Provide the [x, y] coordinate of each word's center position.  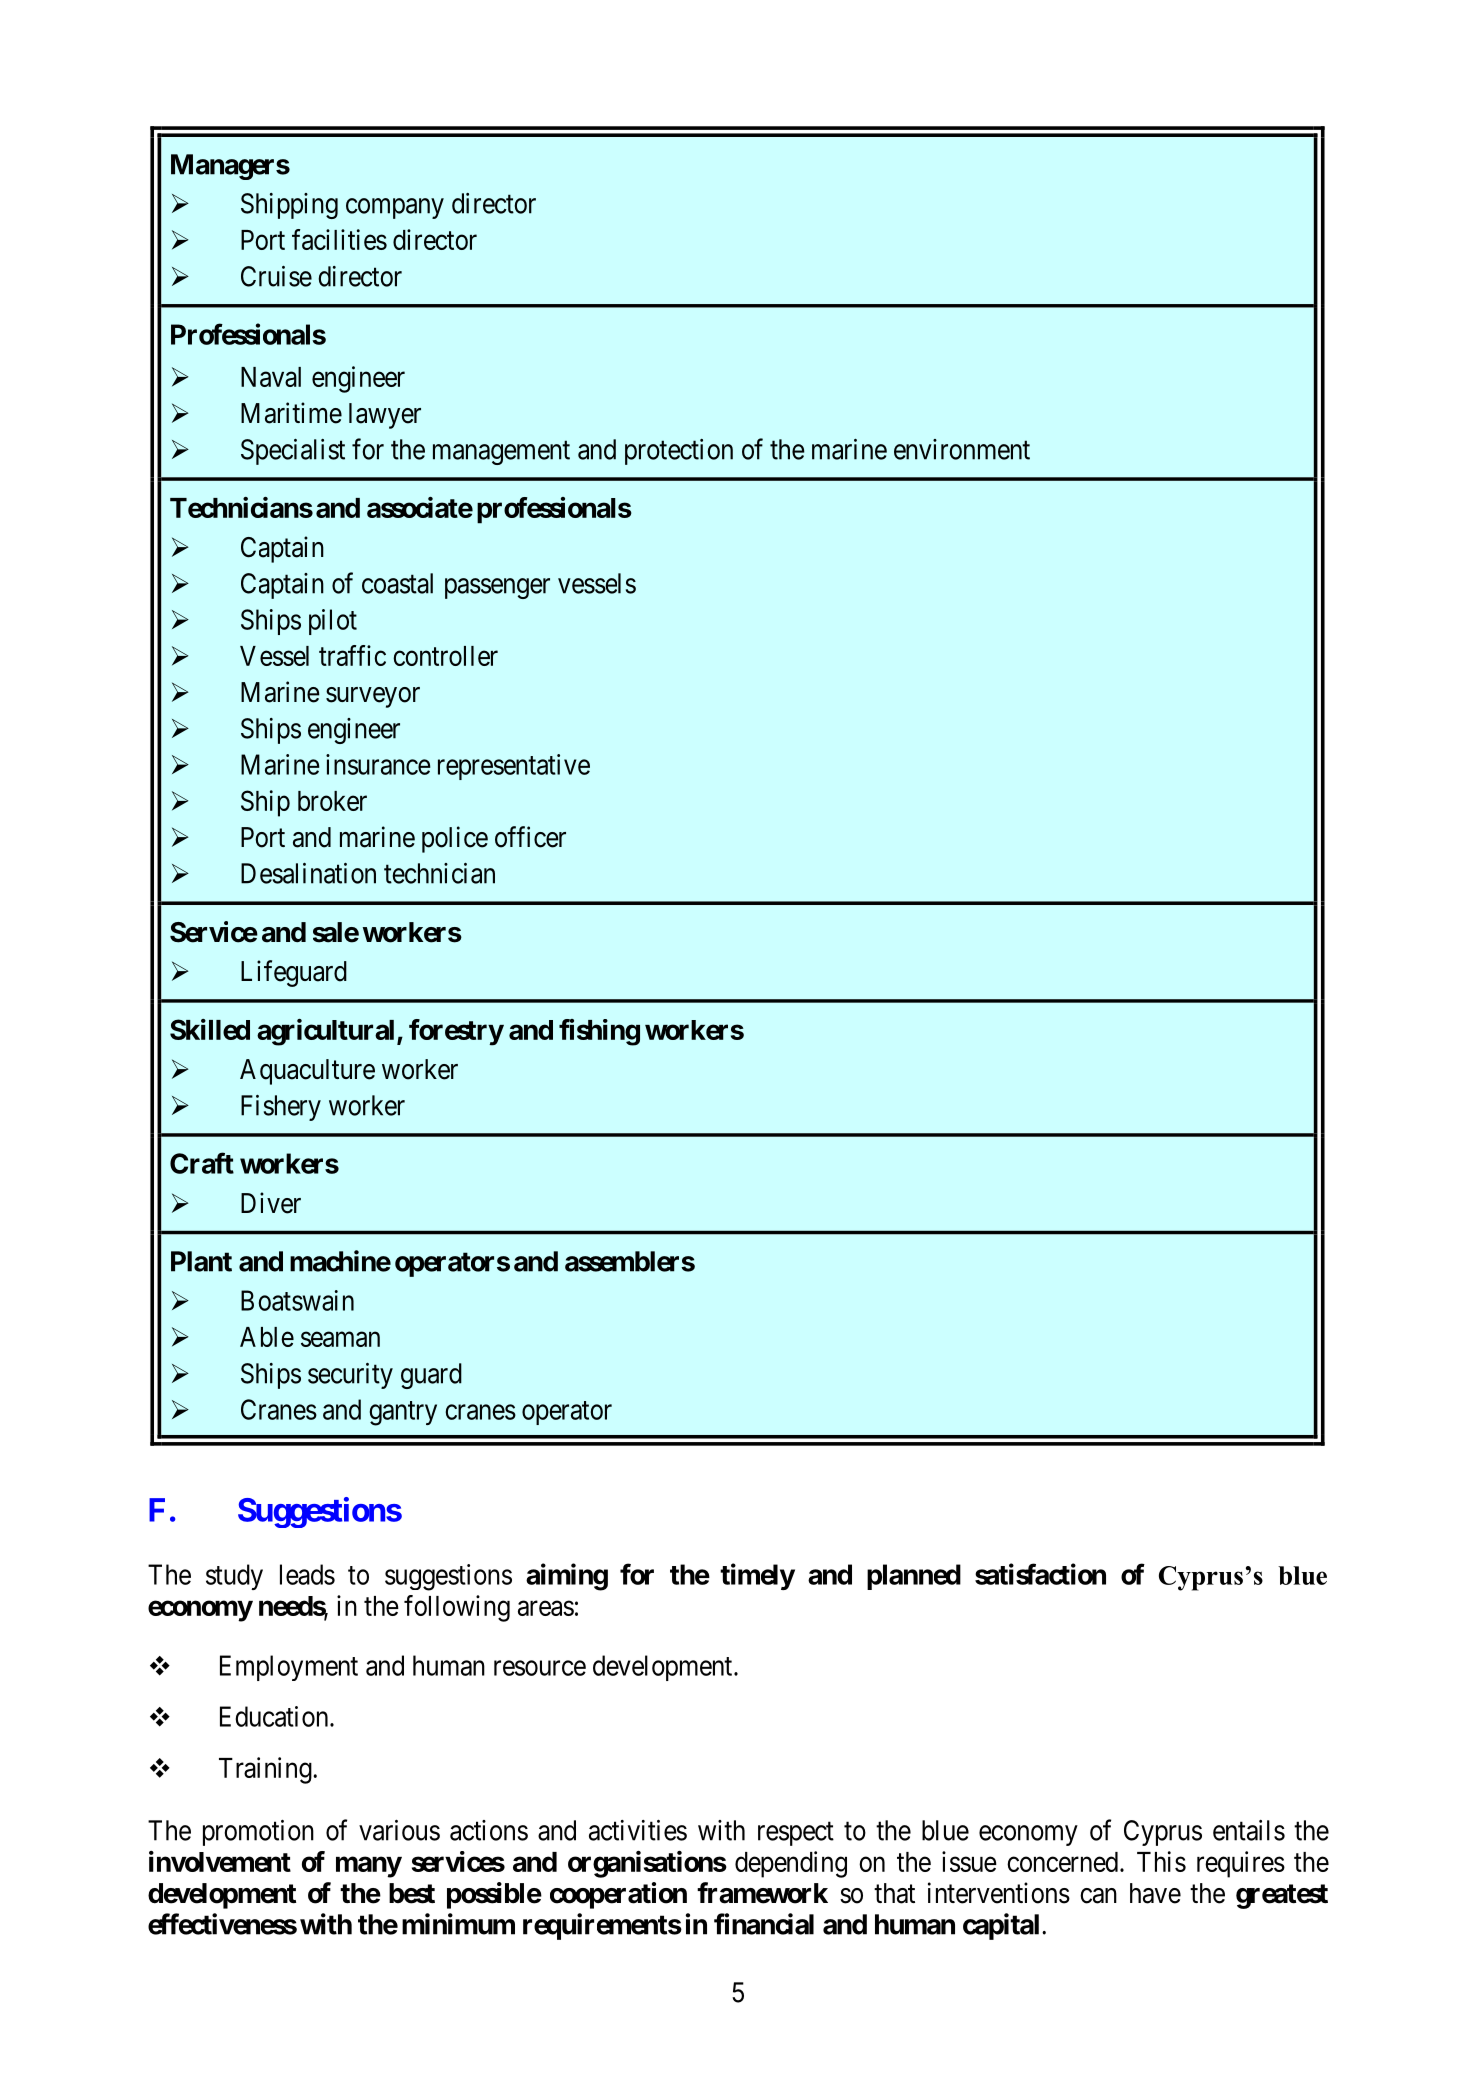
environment [962, 449]
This [1161, 1861]
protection [679, 452]
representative [514, 767]
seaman [340, 1339]
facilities [339, 239]
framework [762, 1893]
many [369, 1867]
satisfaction [1040, 1574]
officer [530, 837]
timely [757, 1576]
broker [332, 801]
